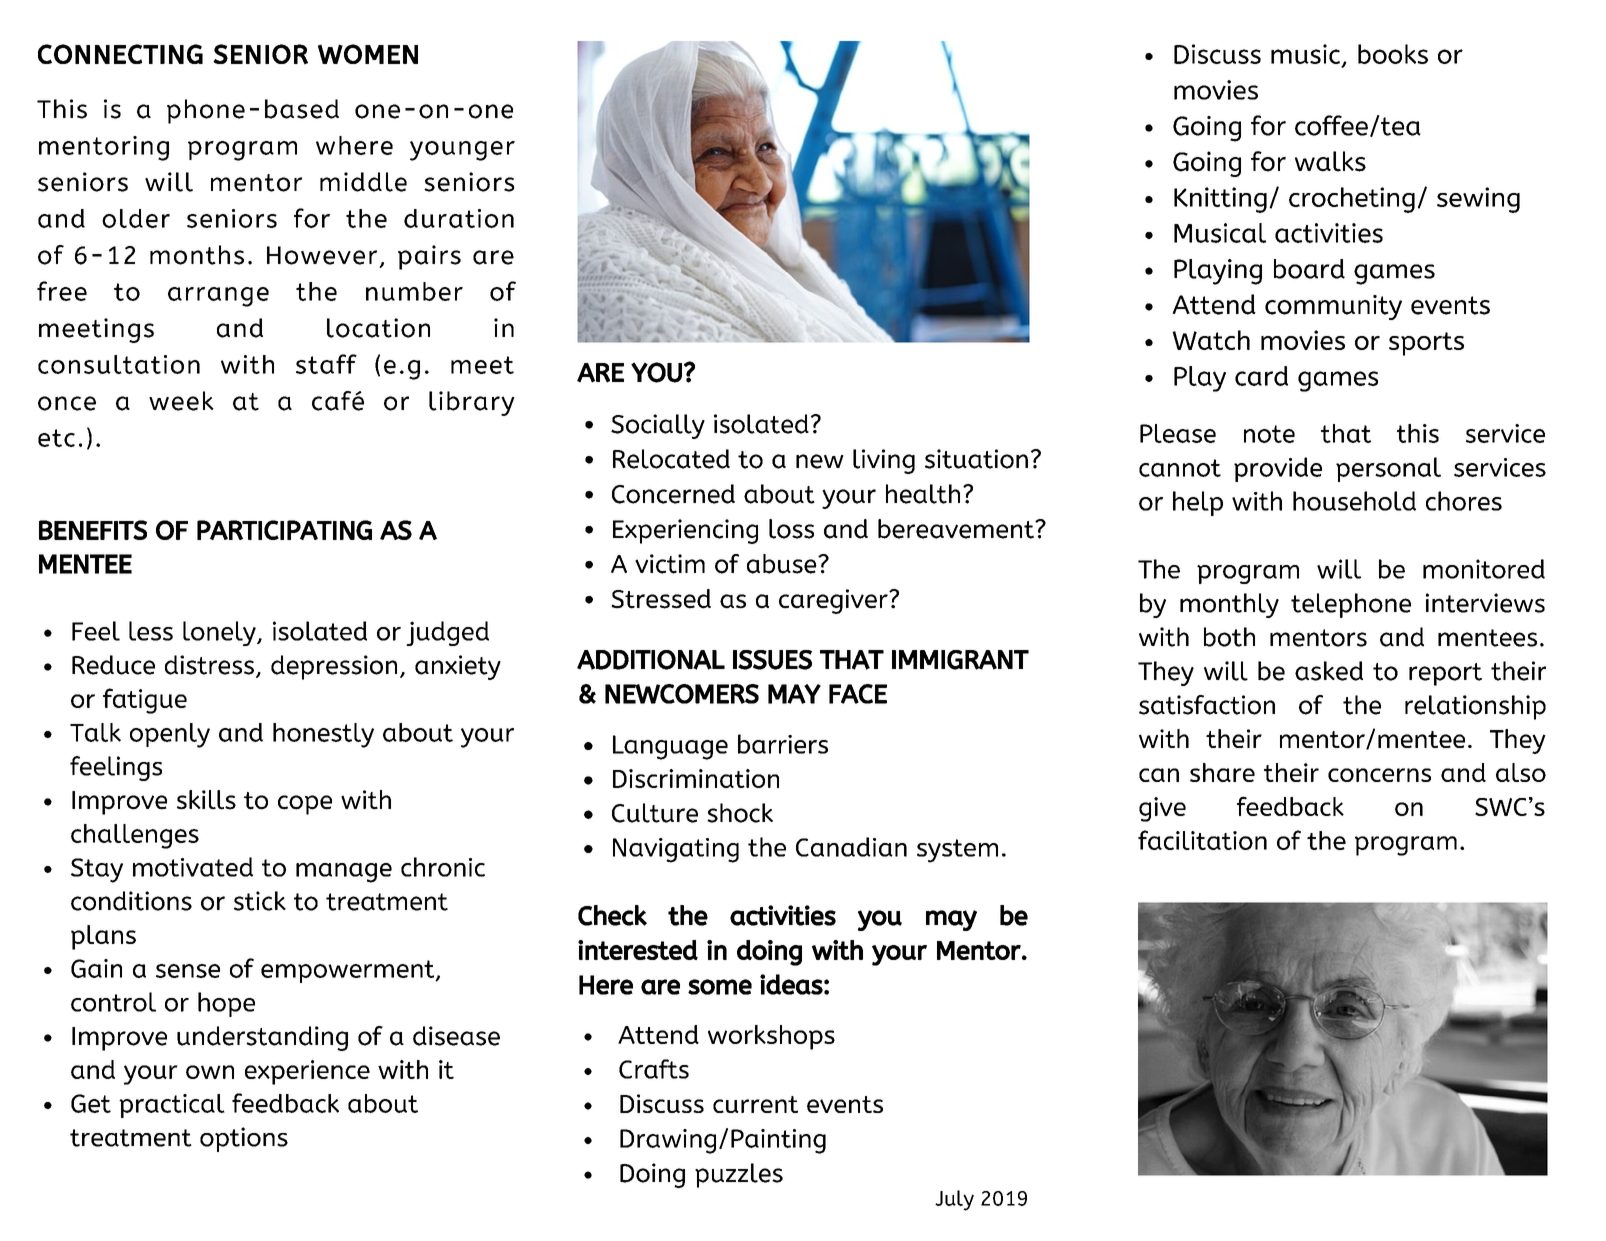  Describe the element at coordinates (1393, 54) in the page. I see `books` at that location.
